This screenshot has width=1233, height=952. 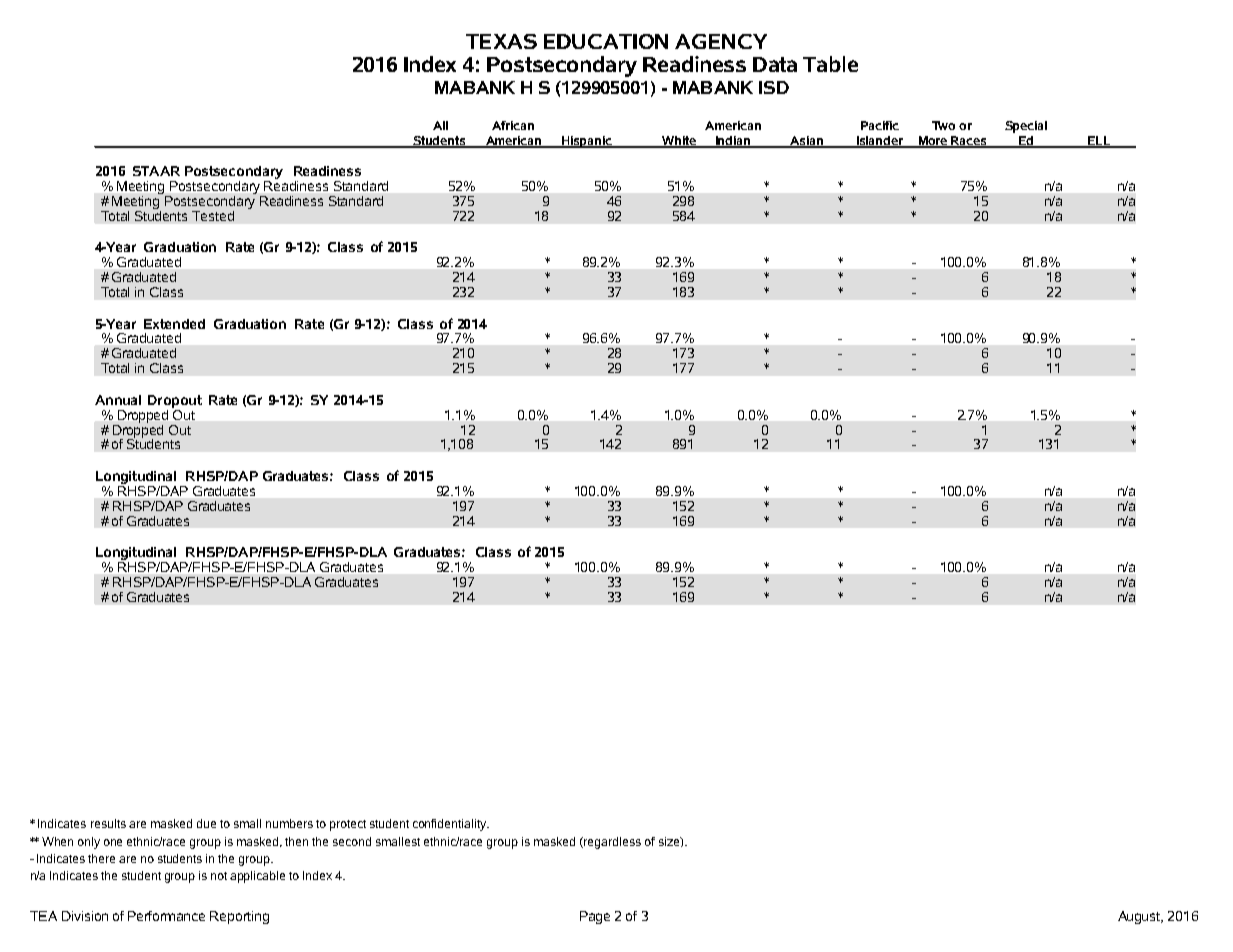 What do you see at coordinates (206, 823) in the screenshot?
I see `due` at bounding box center [206, 823].
